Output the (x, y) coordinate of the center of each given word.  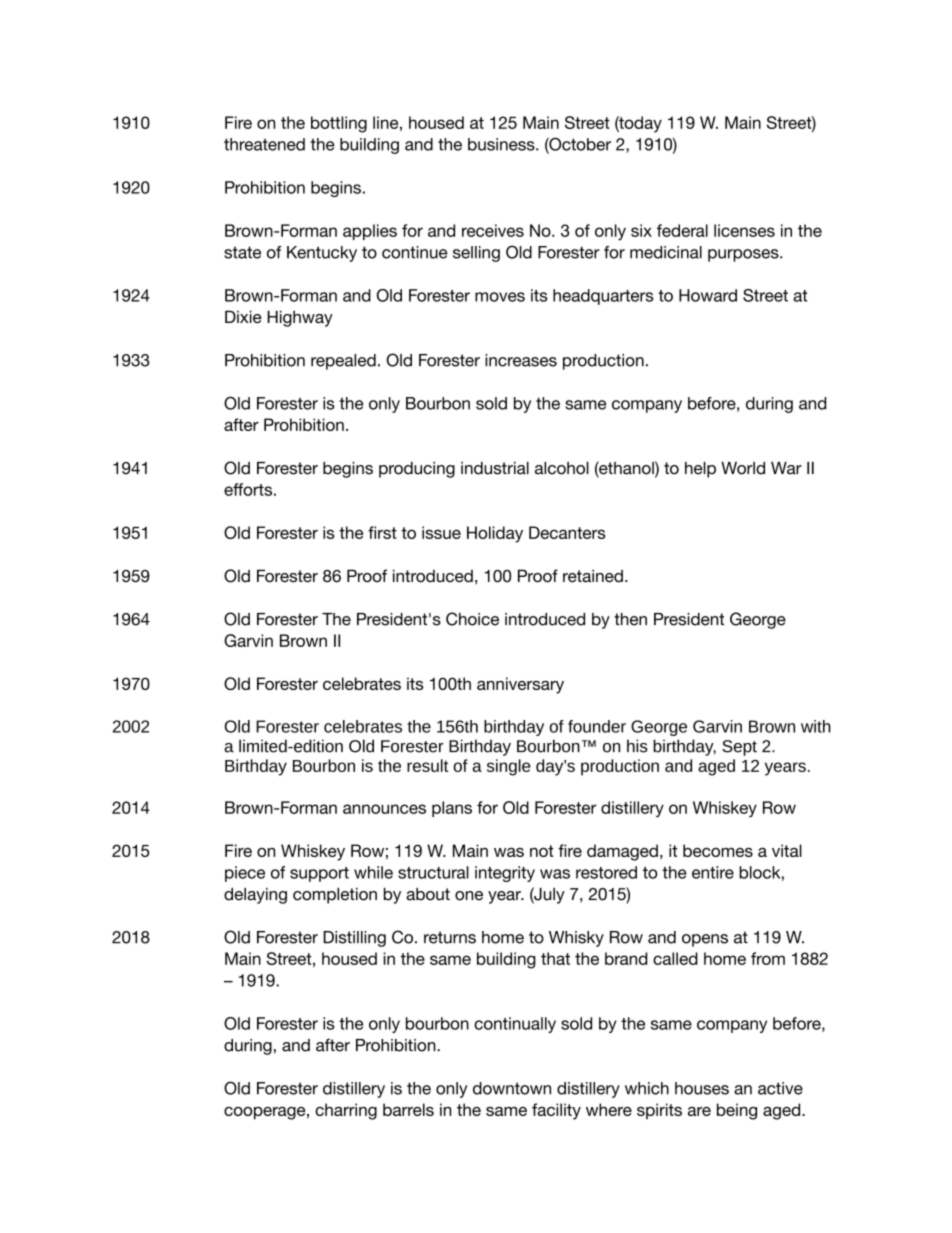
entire (713, 872)
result (427, 765)
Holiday (495, 534)
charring (346, 1111)
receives (493, 230)
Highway (300, 318)
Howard (708, 295)
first (382, 532)
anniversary (520, 685)
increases (521, 360)
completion (335, 896)
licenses (744, 230)
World (743, 468)
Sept (739, 748)
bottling (339, 124)
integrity (505, 874)
